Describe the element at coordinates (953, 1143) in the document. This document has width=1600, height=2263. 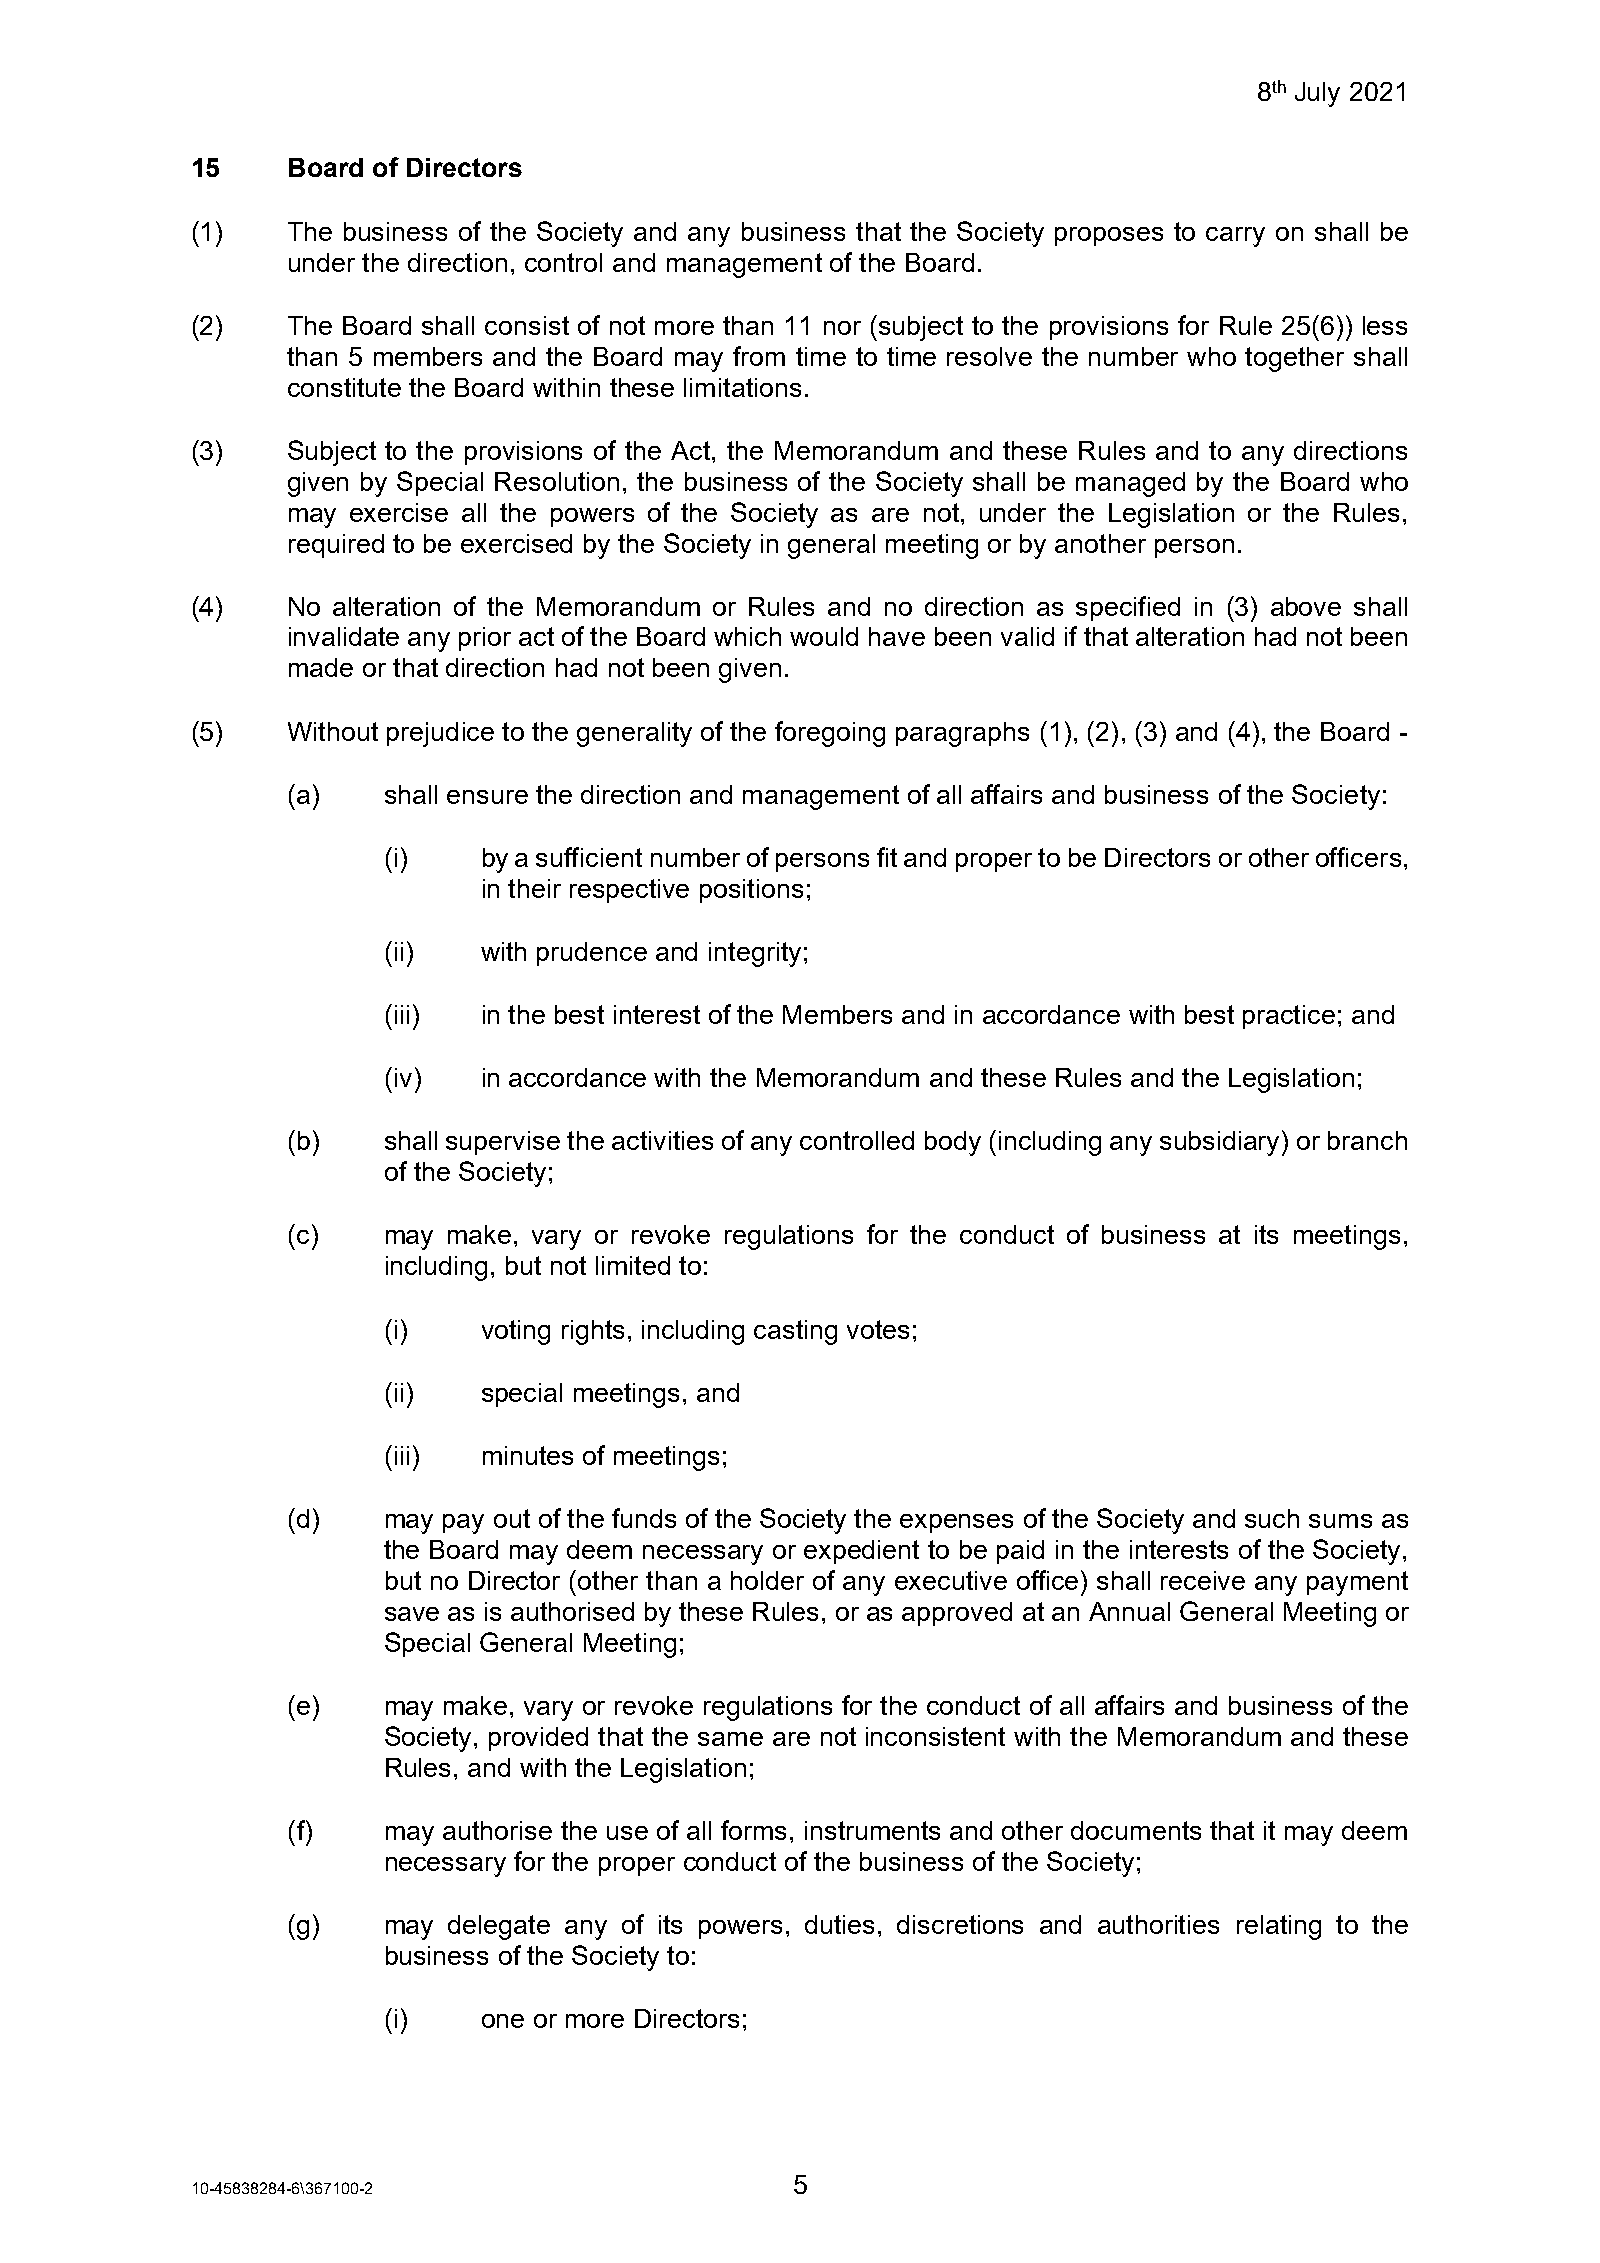
I see `body` at that location.
